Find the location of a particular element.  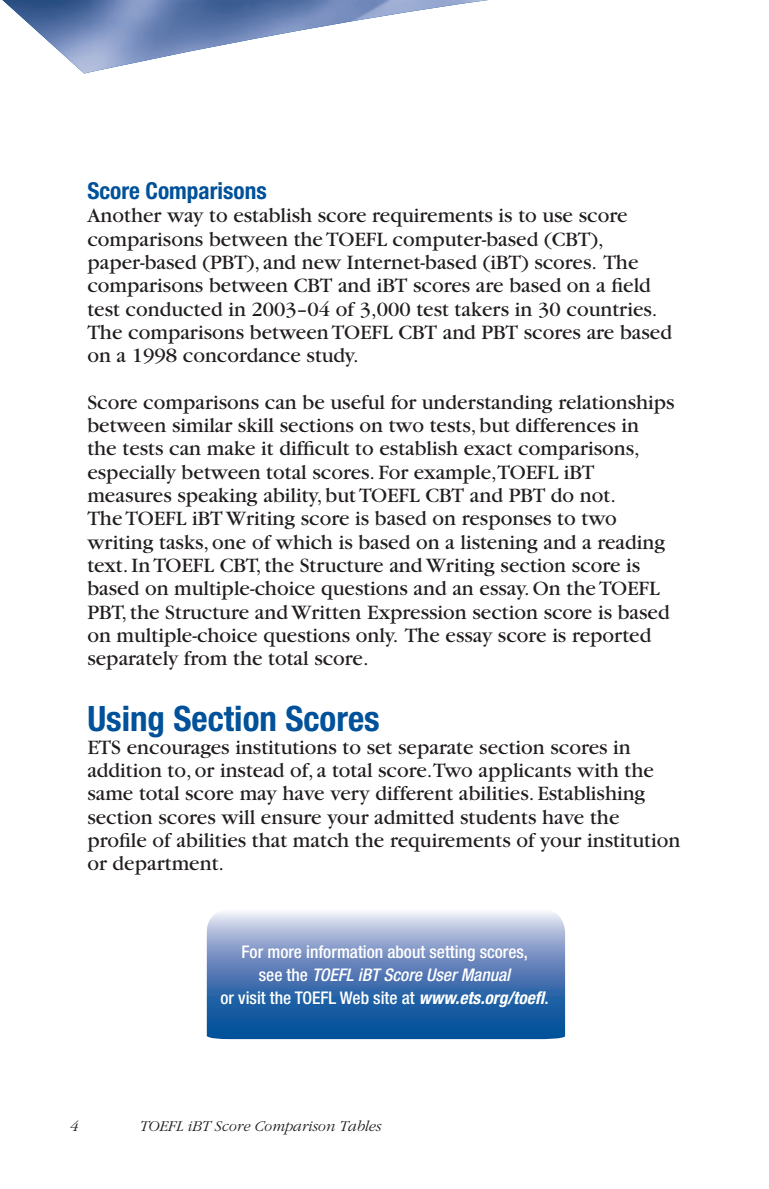

encourages is located at coordinates (178, 751).
